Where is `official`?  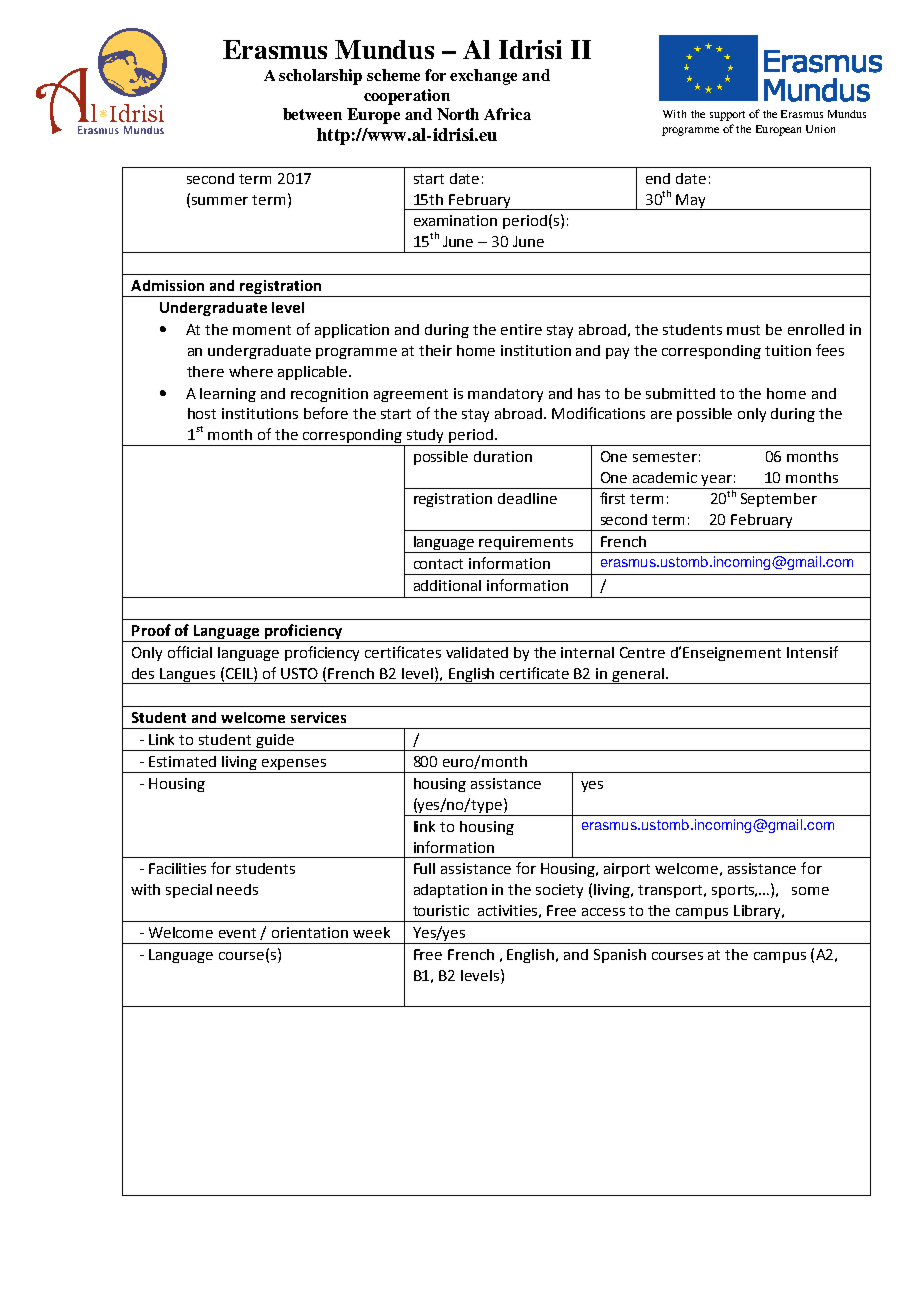 official is located at coordinates (190, 652).
